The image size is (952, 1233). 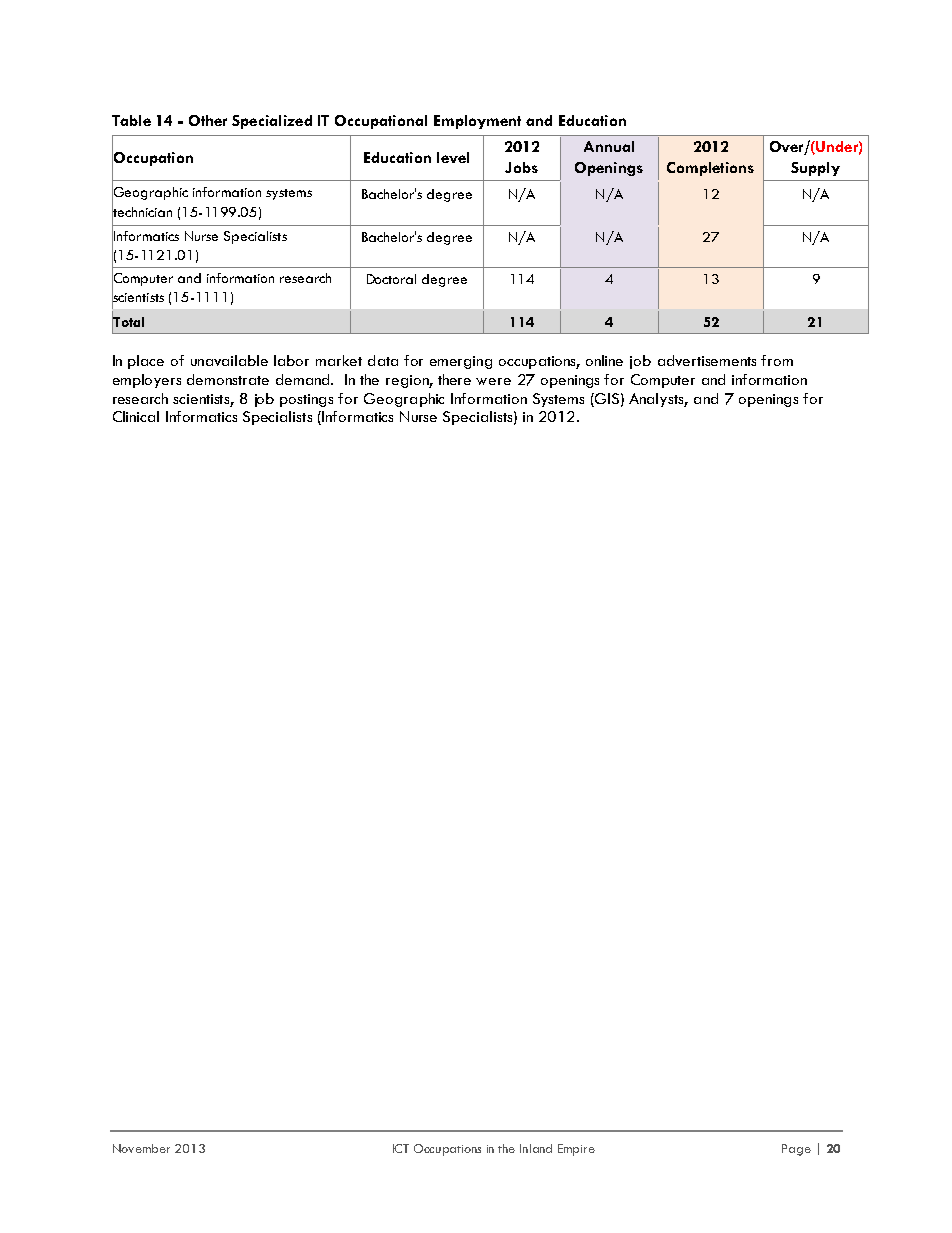 I want to click on postings, so click(x=306, y=400).
